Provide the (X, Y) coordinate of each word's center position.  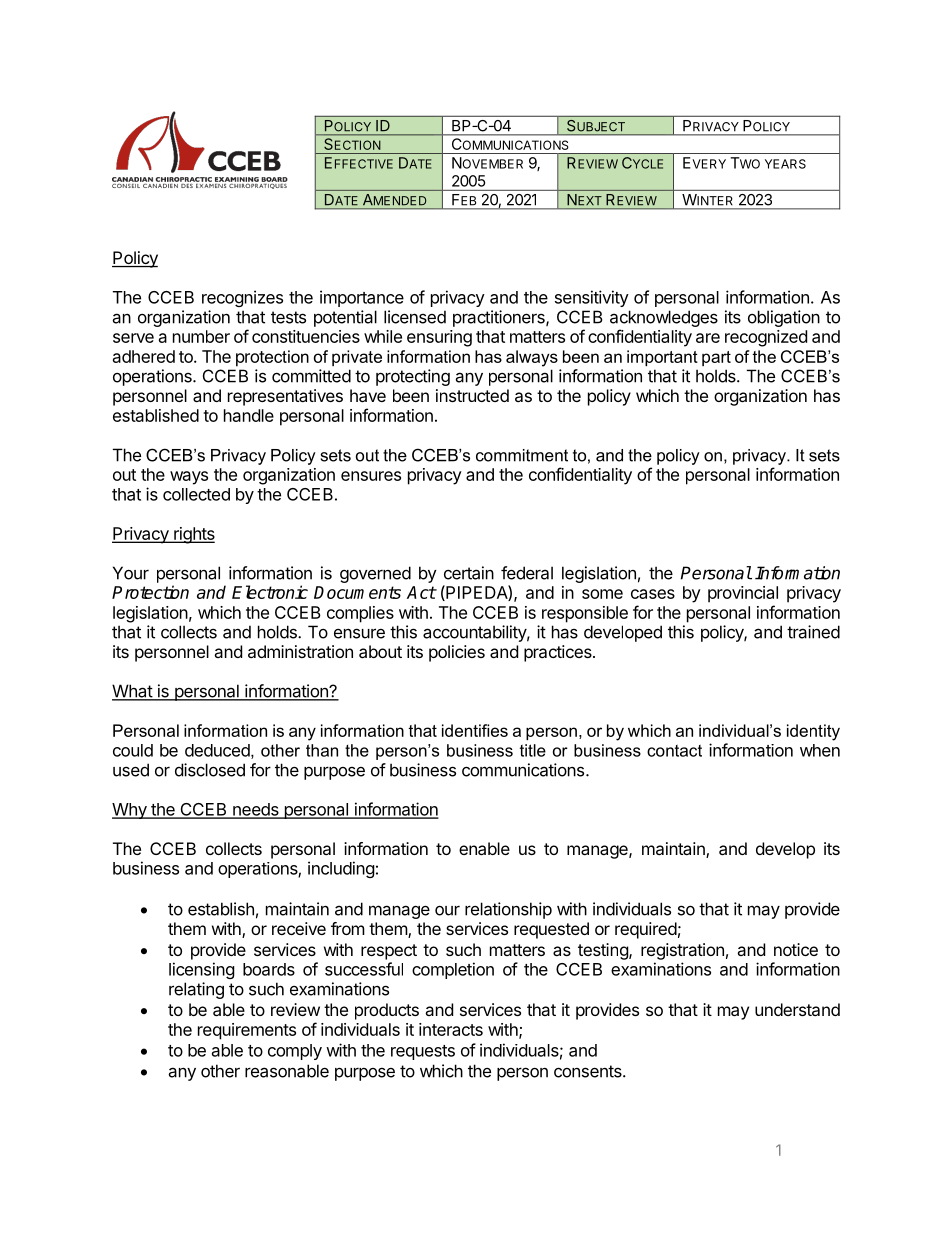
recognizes (242, 298)
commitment (522, 455)
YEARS (785, 164)
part (716, 358)
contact (674, 751)
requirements (247, 1031)
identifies (475, 730)
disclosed (210, 770)
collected (196, 494)
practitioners (500, 318)
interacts (451, 1029)
